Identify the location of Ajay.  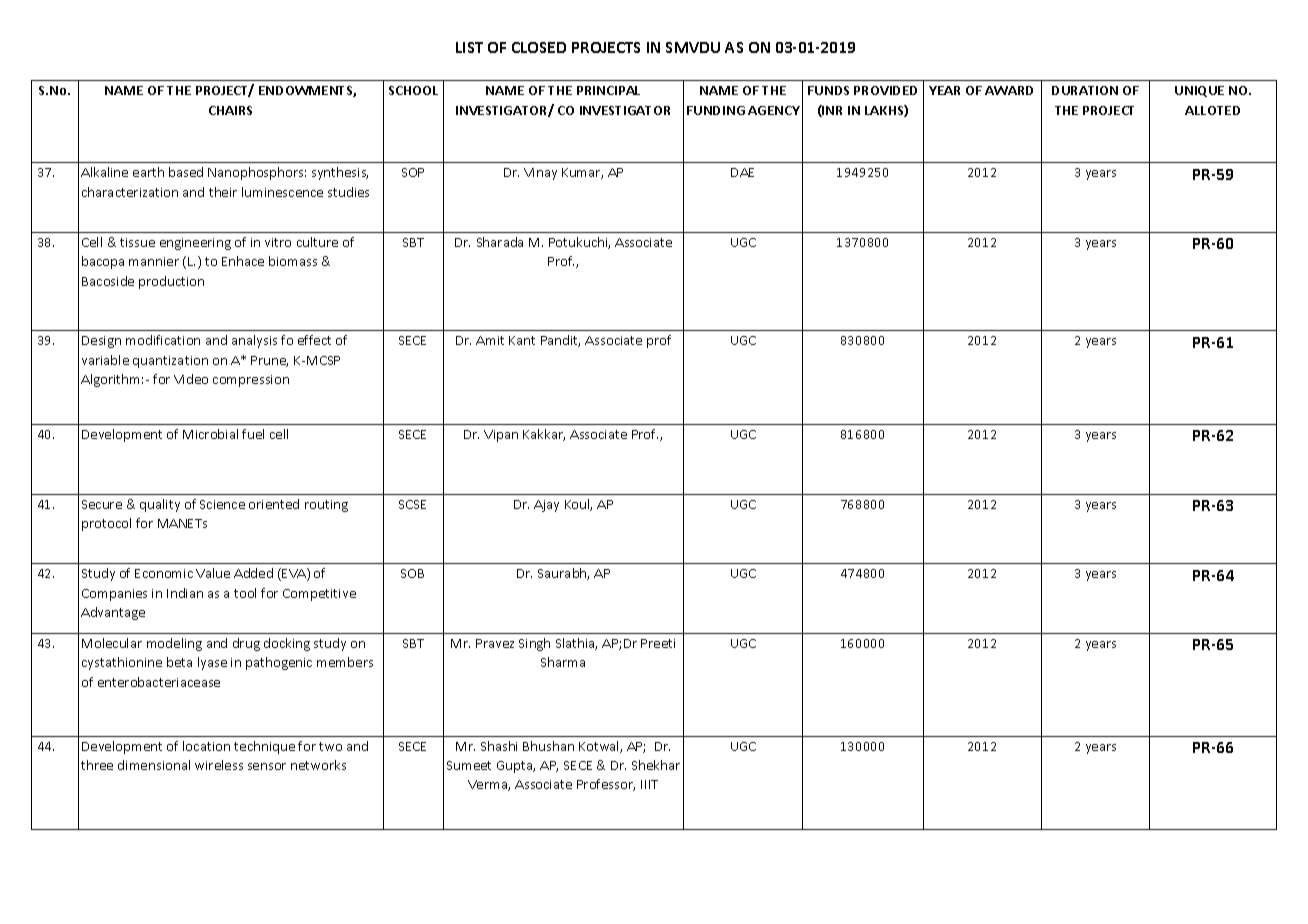
(546, 506).
